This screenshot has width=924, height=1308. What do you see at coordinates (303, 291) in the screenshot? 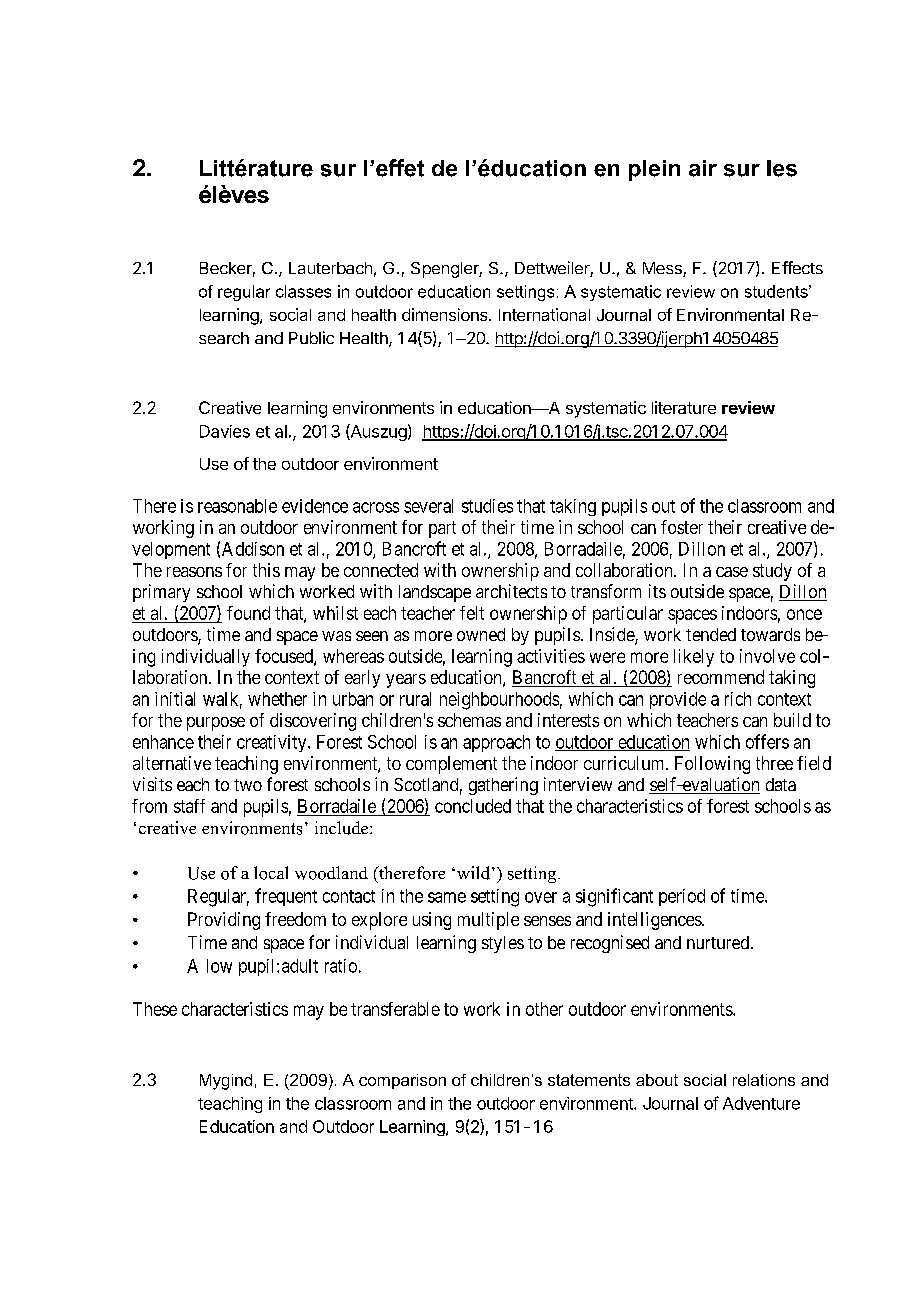
I see `classes` at bounding box center [303, 291].
